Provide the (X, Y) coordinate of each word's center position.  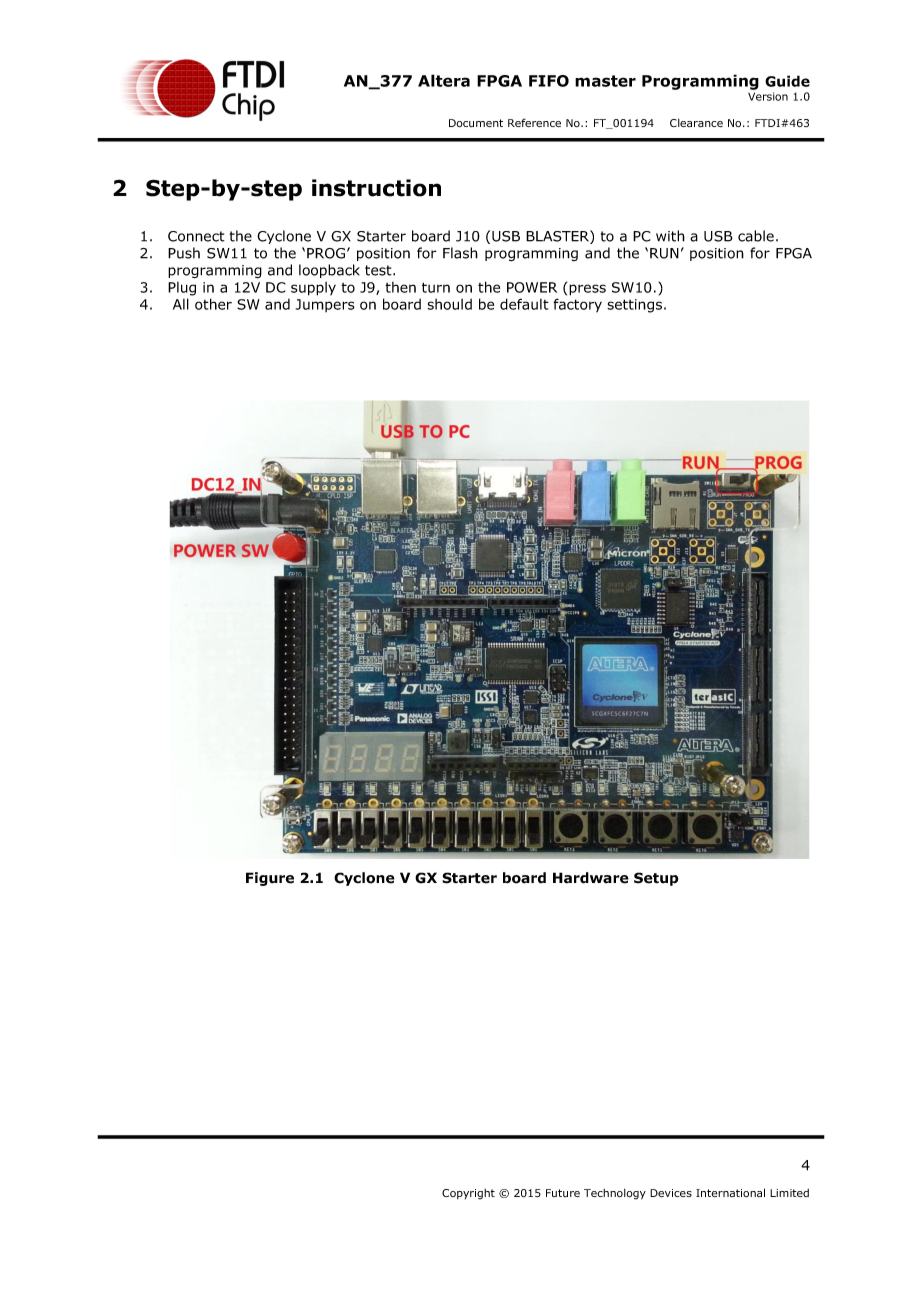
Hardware (591, 878)
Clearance (696, 123)
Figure (270, 879)
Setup (656, 879)
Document (476, 123)
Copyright (468, 1194)
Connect (196, 236)
